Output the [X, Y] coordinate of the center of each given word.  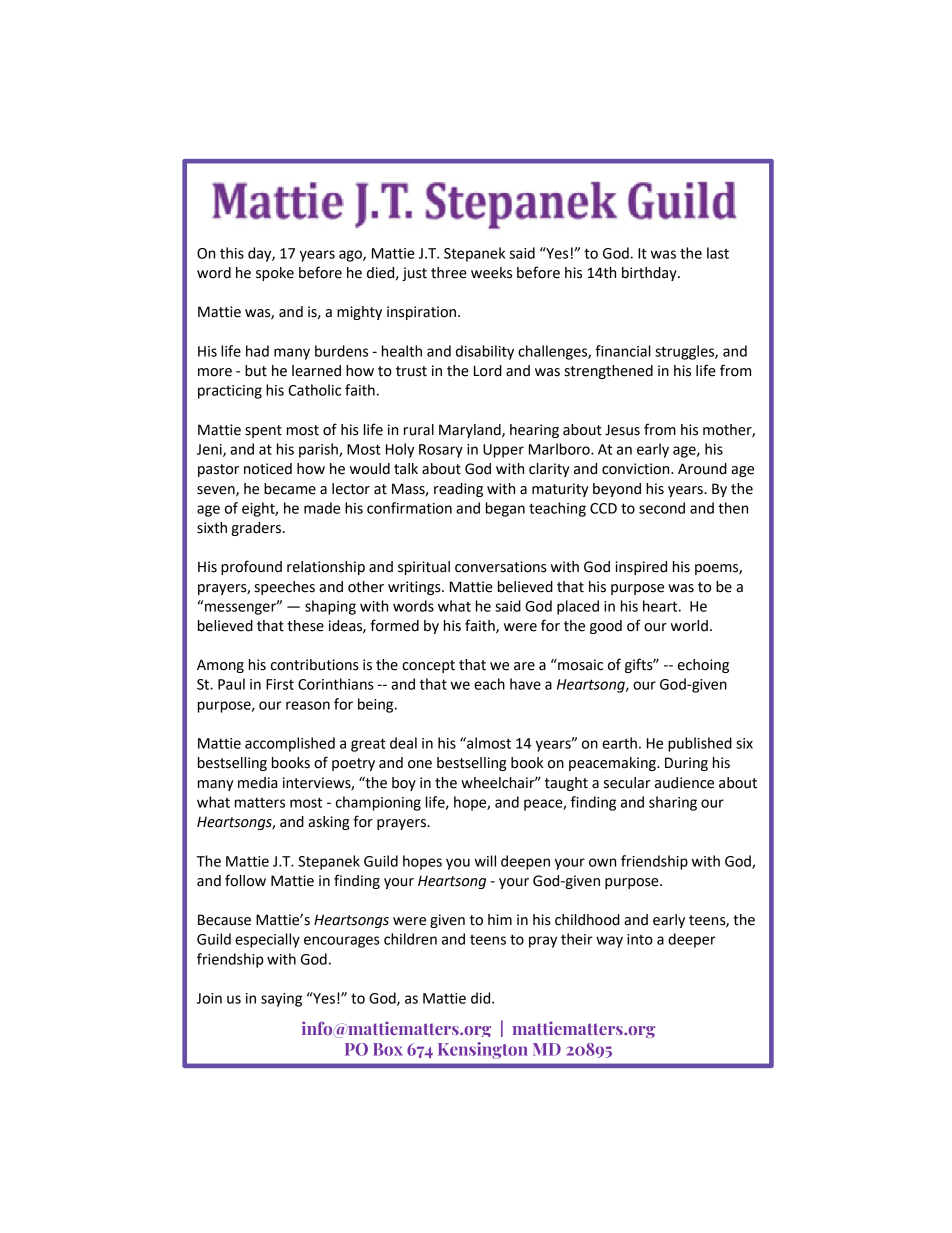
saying [281, 1000]
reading [458, 490]
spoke [275, 274]
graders [257, 529]
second [662, 508]
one [420, 764]
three [449, 273]
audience [684, 783]
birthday [650, 274]
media [257, 783]
